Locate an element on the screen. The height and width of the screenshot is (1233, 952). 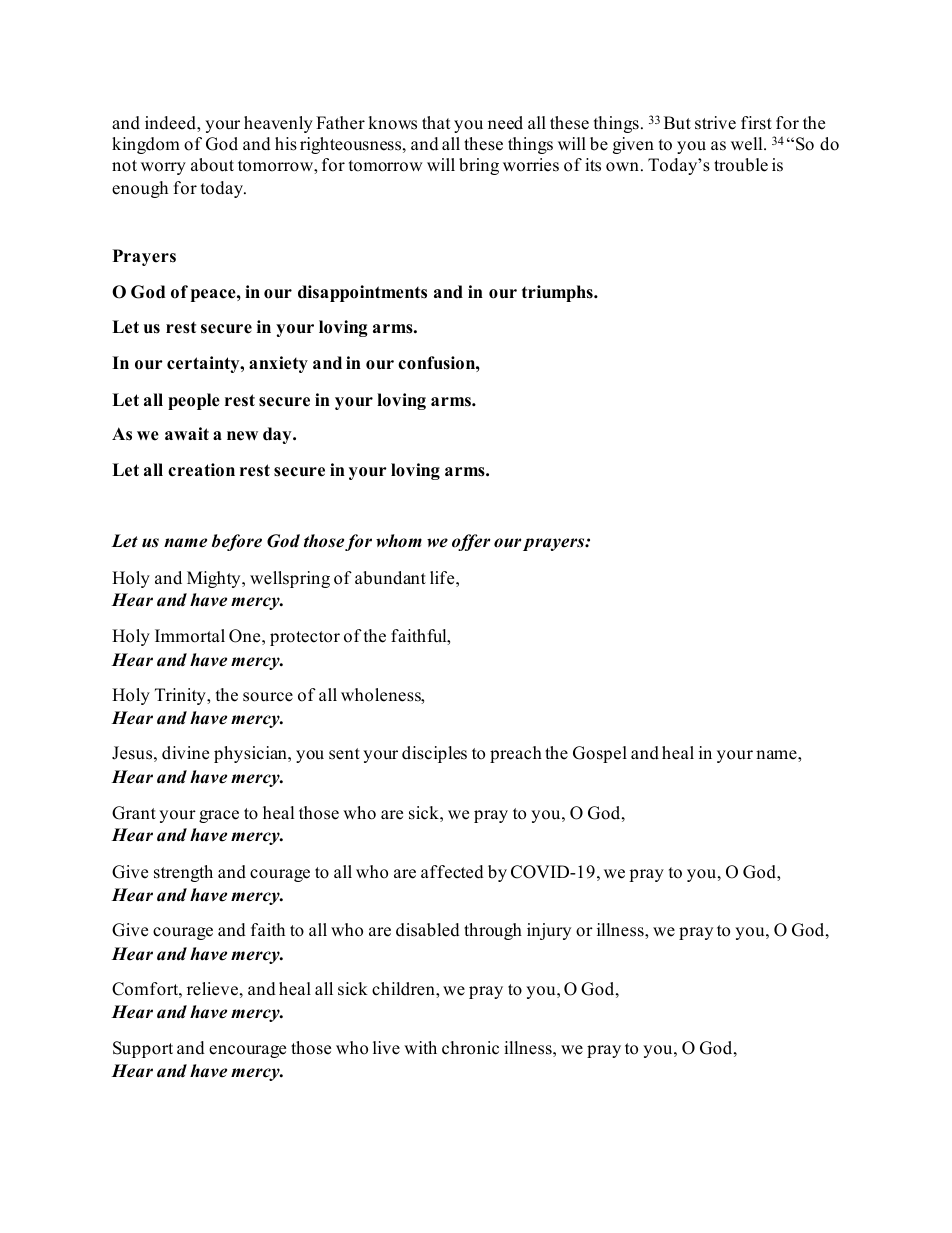
offer is located at coordinates (471, 542).
